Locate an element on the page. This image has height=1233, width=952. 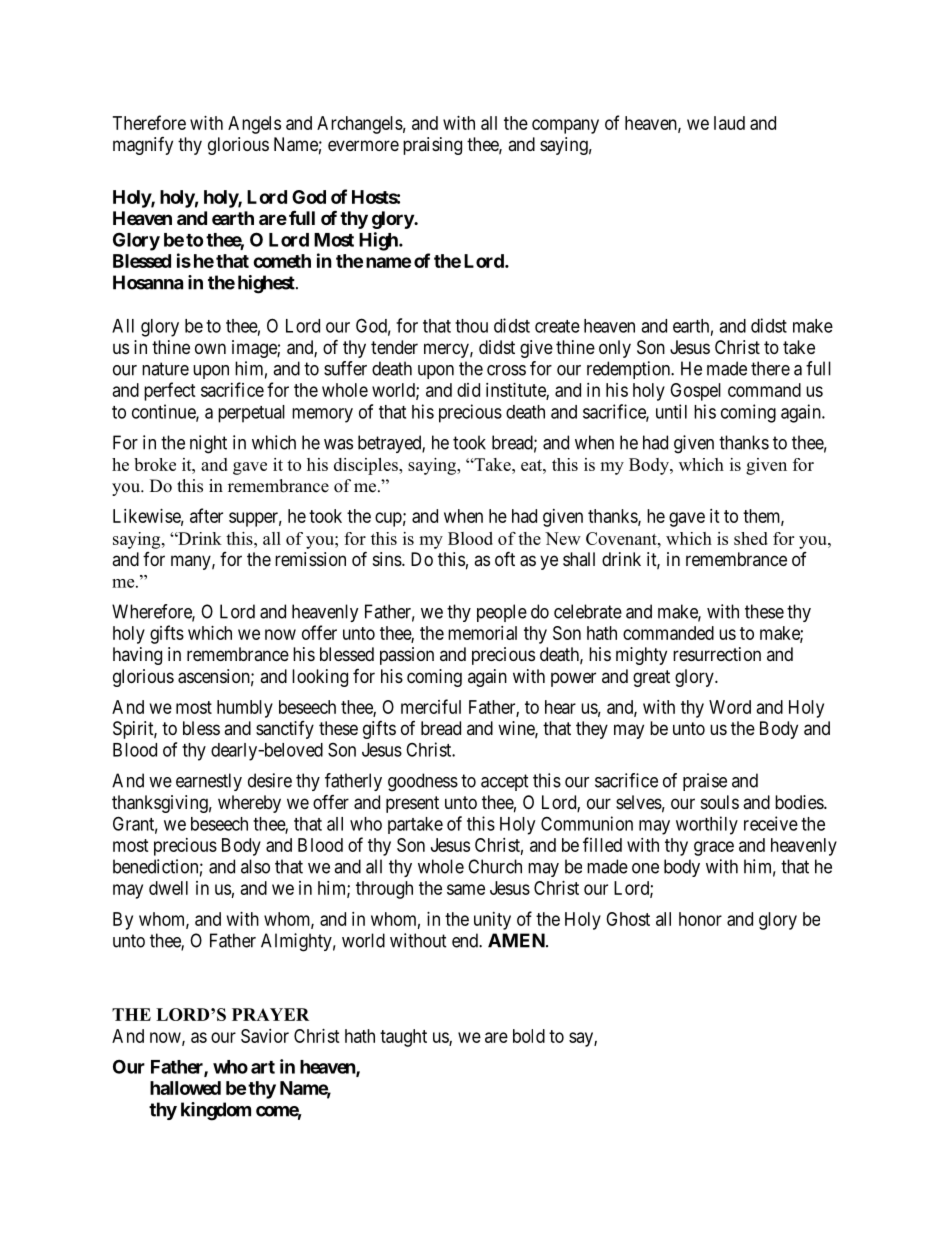
hallowed is located at coordinates (185, 1088).
